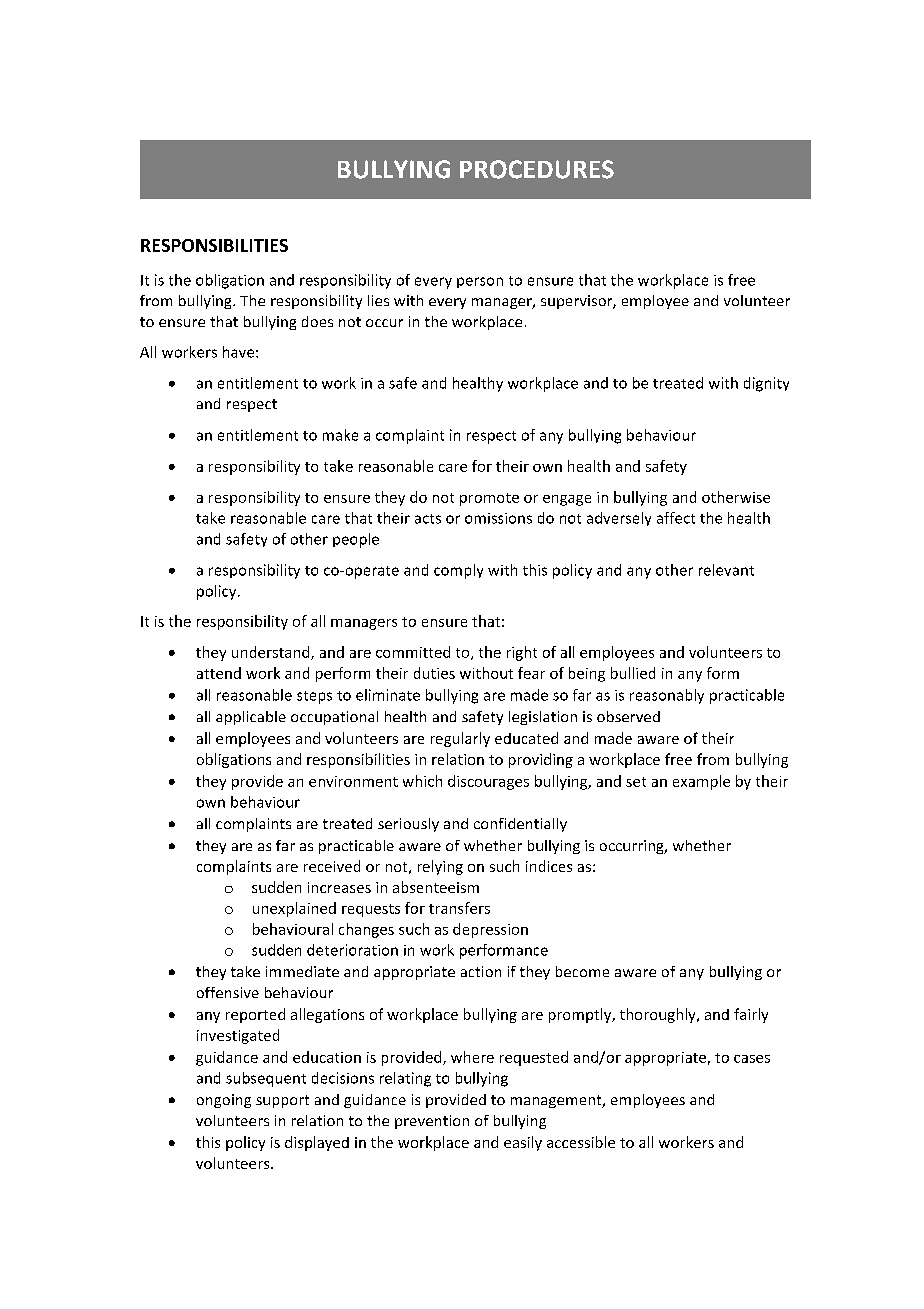 The height and width of the screenshot is (1309, 924). I want to click on right, so click(522, 653).
